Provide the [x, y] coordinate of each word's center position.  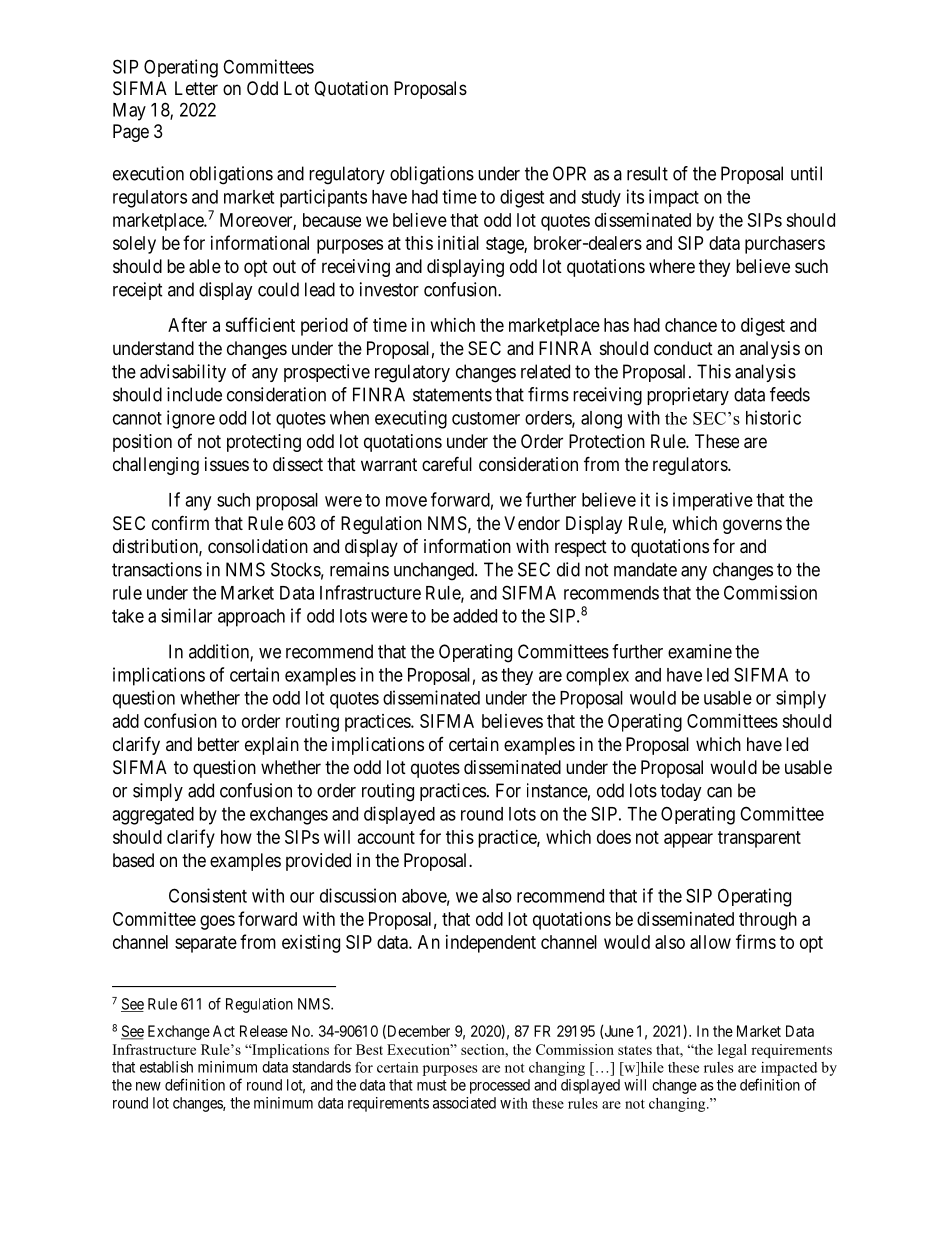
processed [500, 1086]
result [647, 173]
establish [166, 1067]
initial [458, 243]
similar [186, 615]
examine [700, 651]
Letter [196, 88]
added [475, 616]
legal [732, 1051]
